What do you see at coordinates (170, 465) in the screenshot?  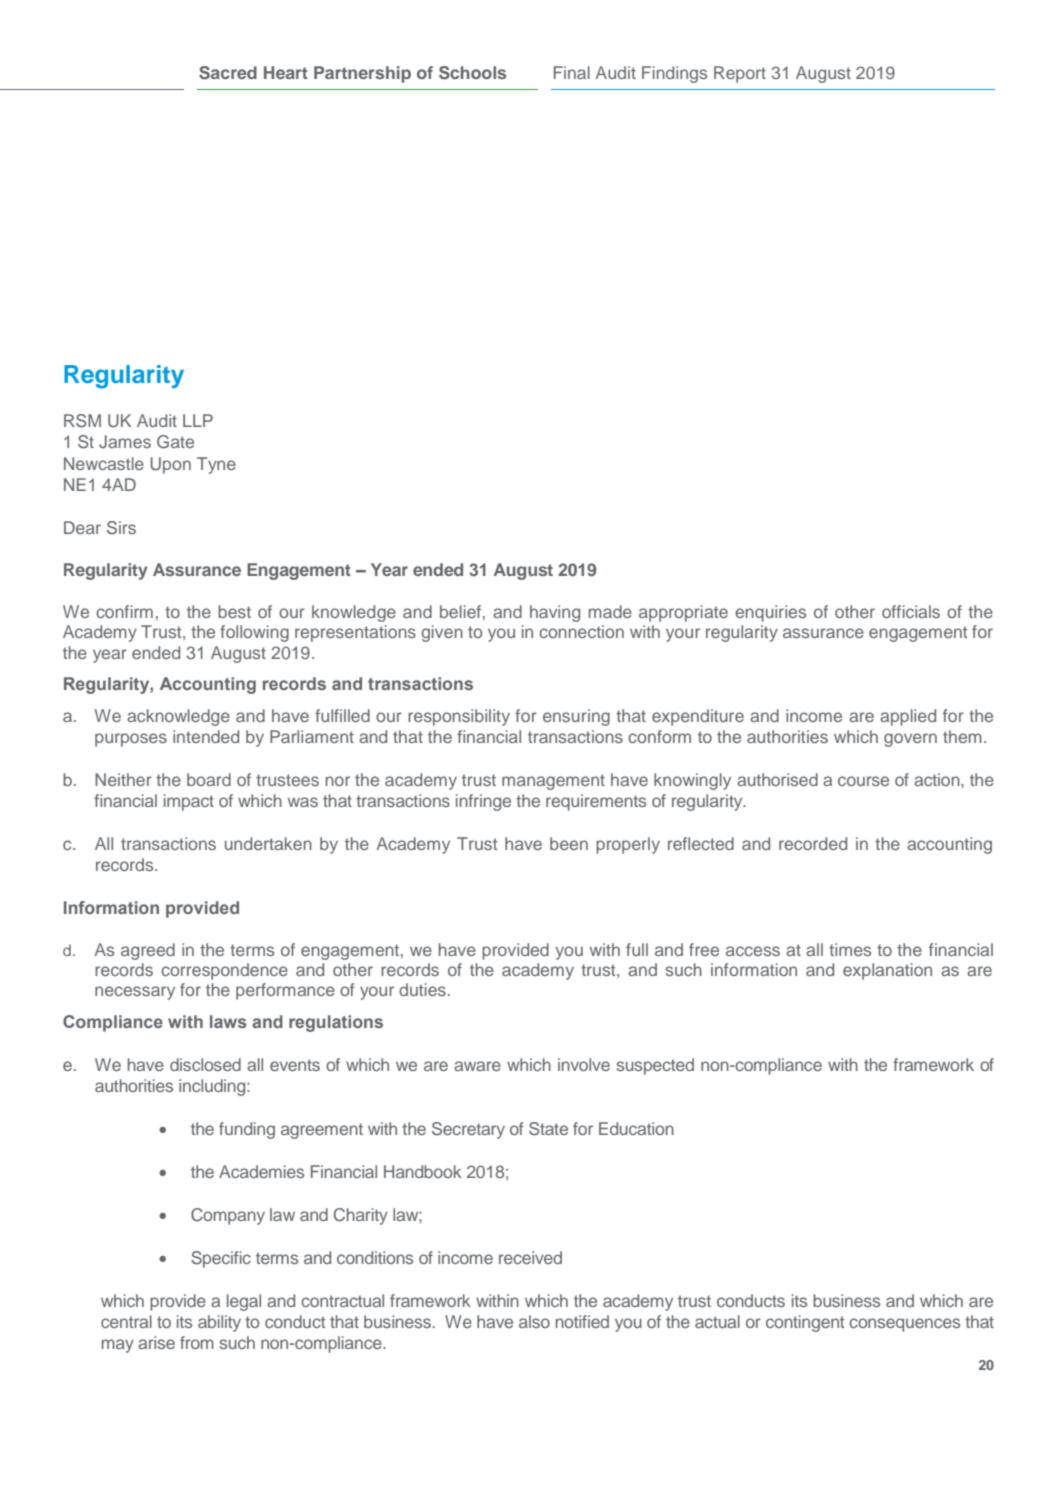 I see `Upon` at bounding box center [170, 465].
